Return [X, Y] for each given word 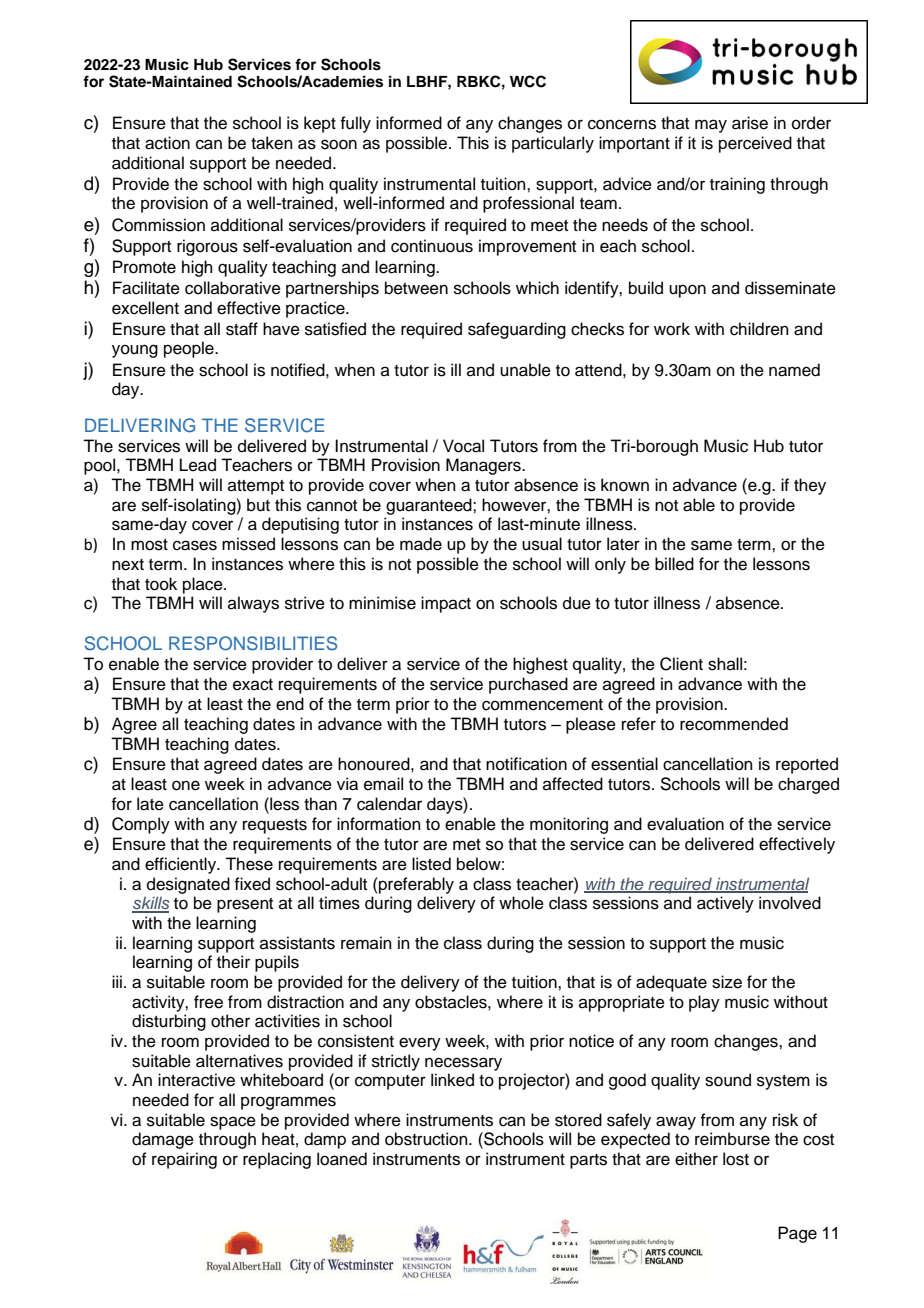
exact [253, 685]
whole [521, 903]
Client [681, 664]
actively [725, 904]
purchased [528, 685]
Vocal [463, 446]
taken [272, 143]
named [794, 370]
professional [528, 204]
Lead [198, 465]
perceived [755, 144]
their [233, 962]
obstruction [427, 1139]
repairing [184, 1160]
